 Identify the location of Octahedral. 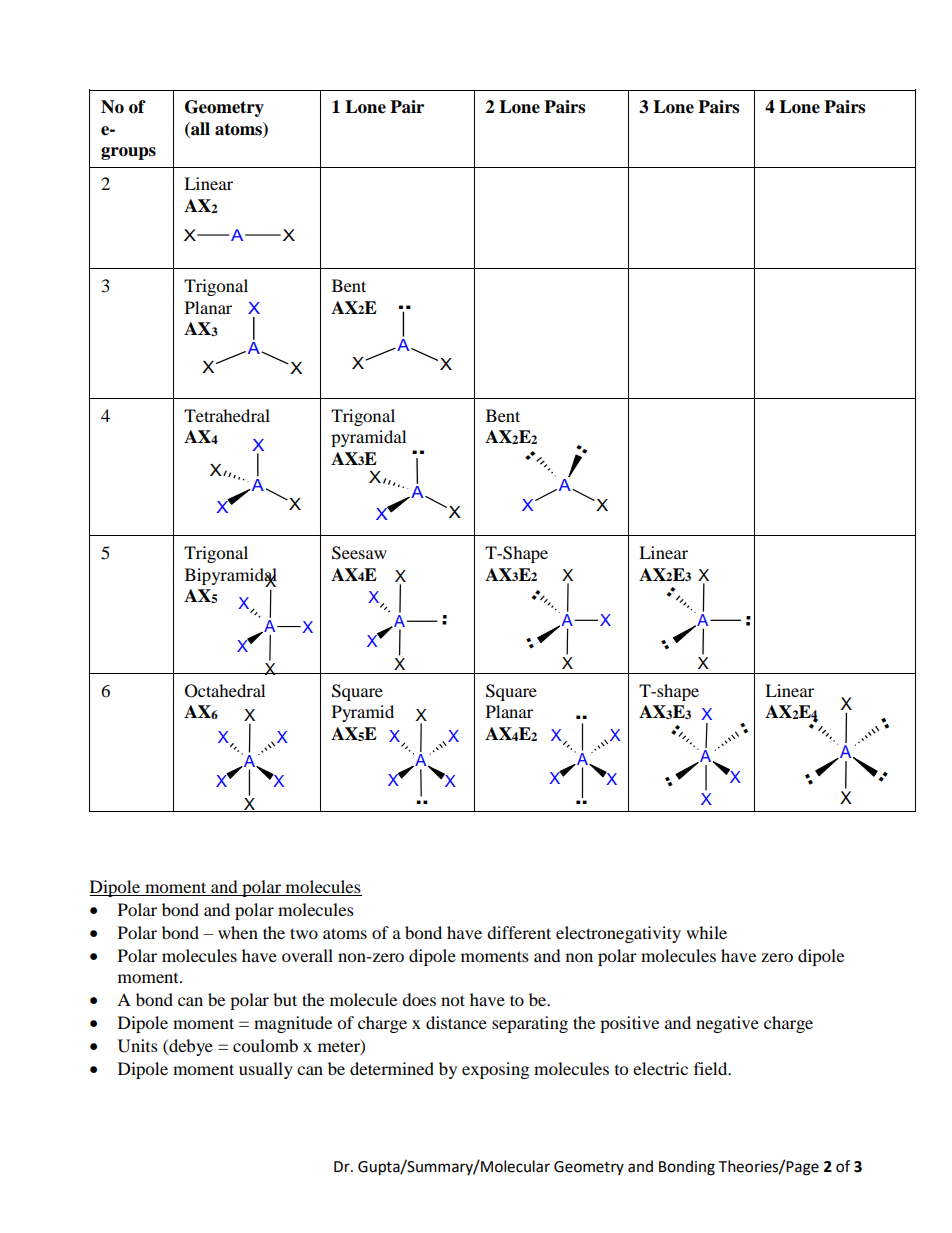
(225, 691).
